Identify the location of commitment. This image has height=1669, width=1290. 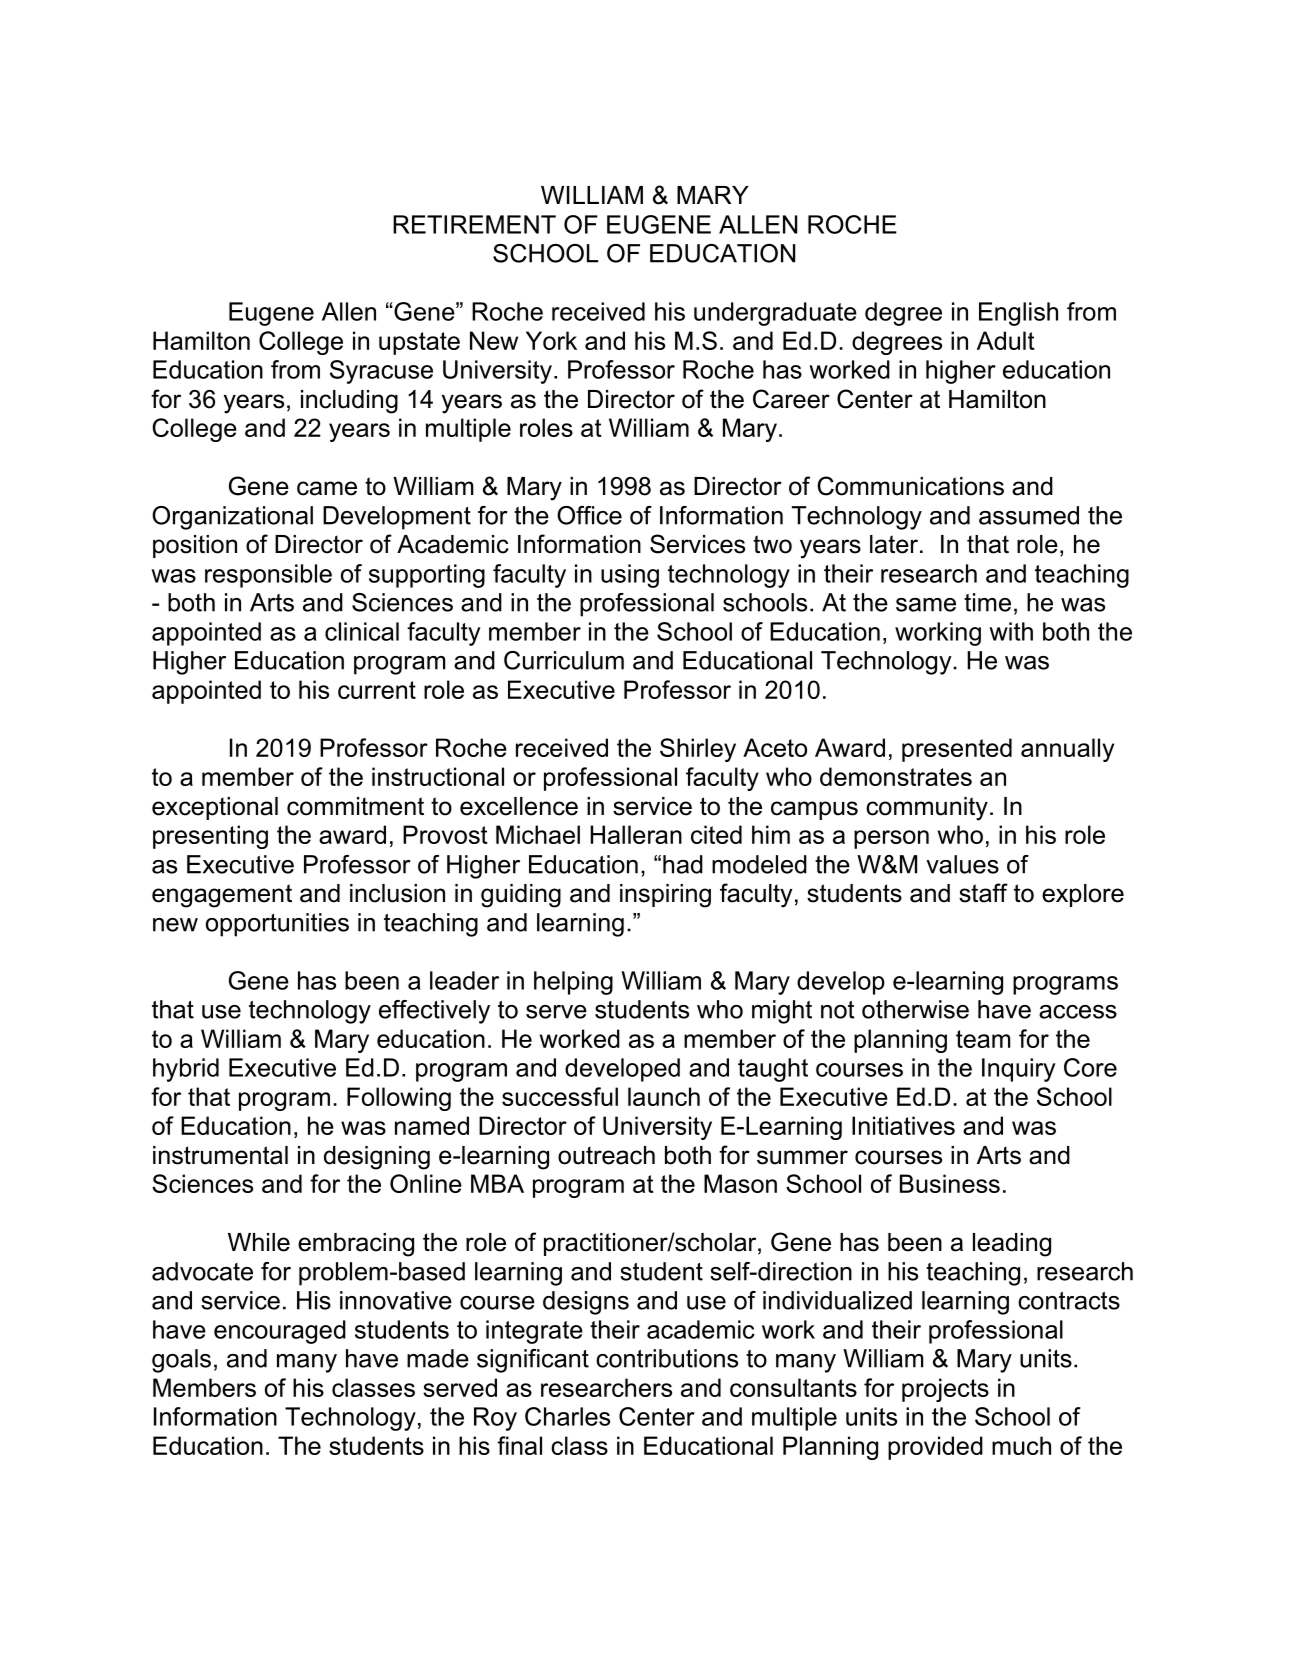
(355, 806).
